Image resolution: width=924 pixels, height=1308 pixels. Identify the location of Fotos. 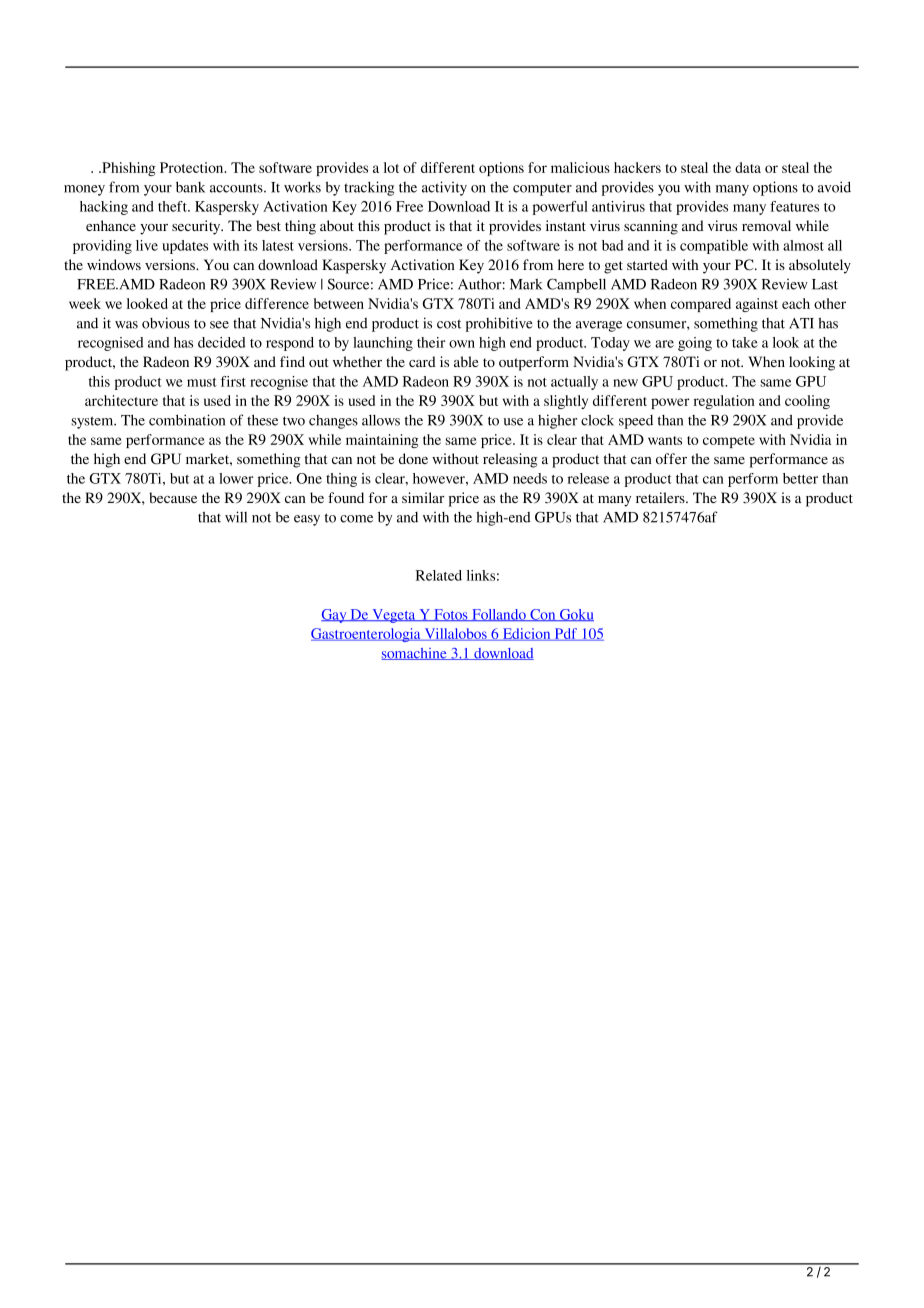
(451, 615).
